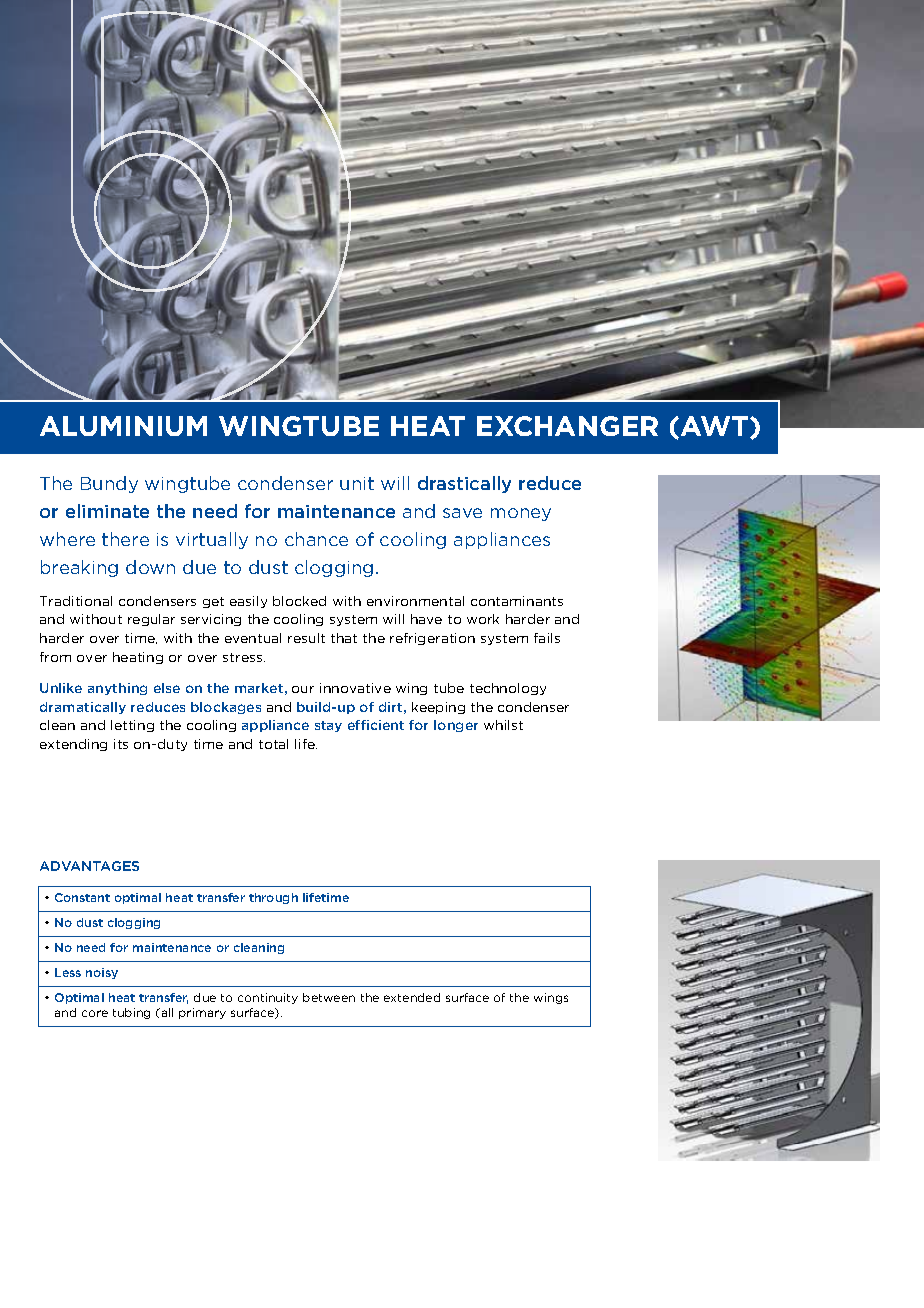 Image resolution: width=924 pixels, height=1308 pixels. What do you see at coordinates (412, 997) in the document?
I see `extended` at bounding box center [412, 997].
